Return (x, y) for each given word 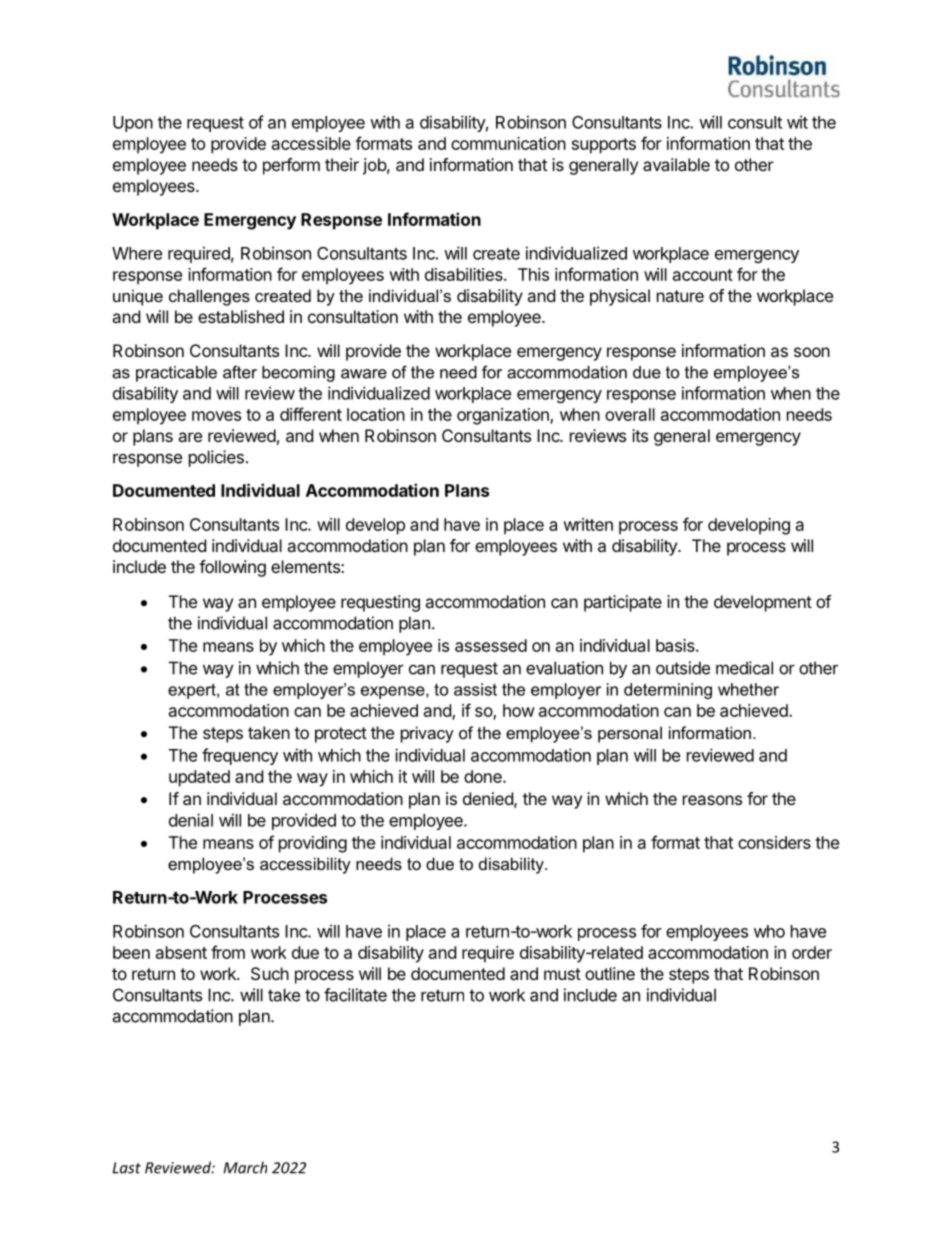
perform (291, 166)
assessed (491, 645)
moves (216, 416)
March (245, 1167)
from (228, 952)
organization (504, 416)
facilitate (355, 995)
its (640, 435)
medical (744, 668)
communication (508, 143)
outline (610, 973)
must (562, 974)
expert (193, 691)
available (676, 164)
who (769, 931)
